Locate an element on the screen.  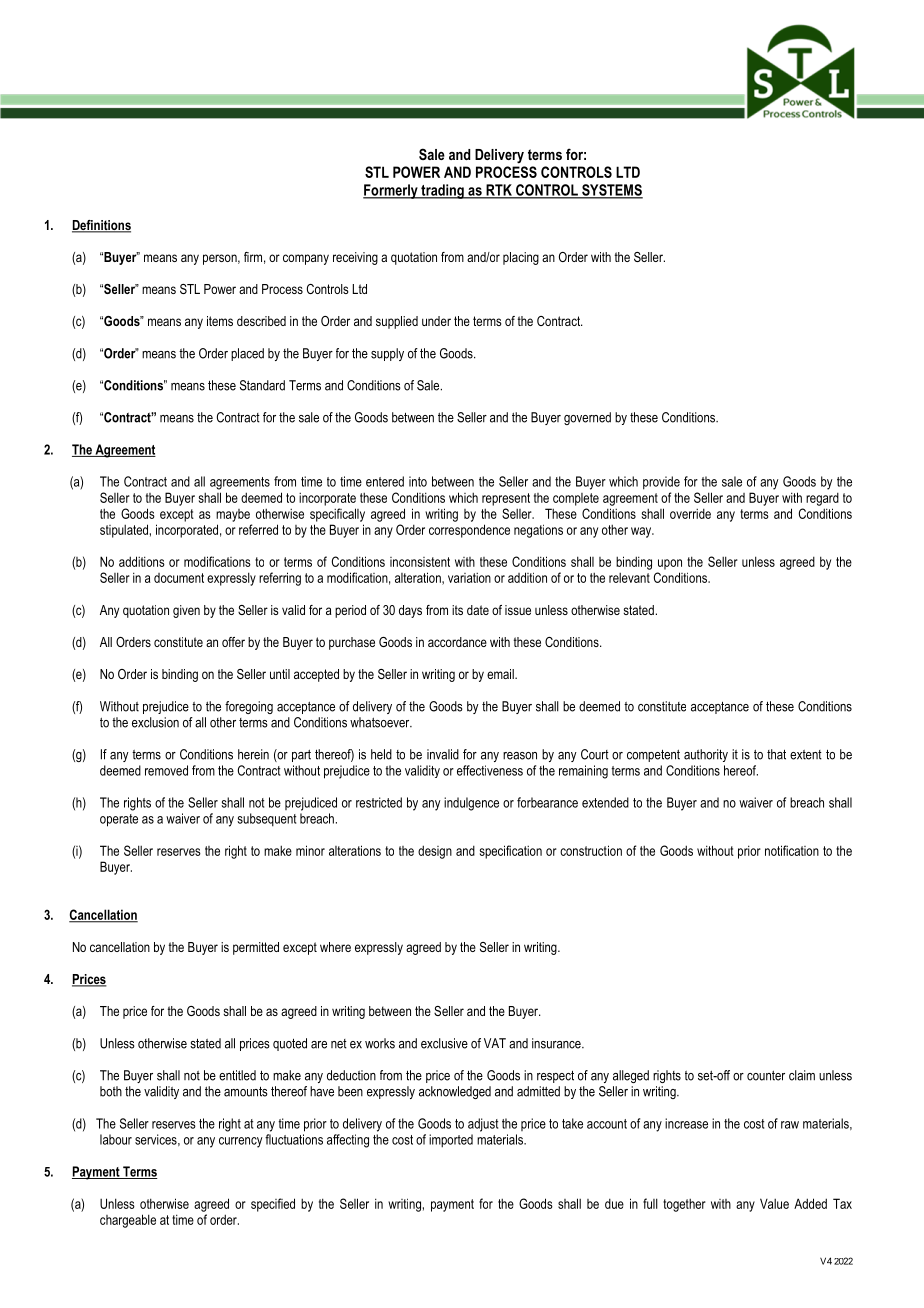
Definitions is located at coordinates (101, 226).
